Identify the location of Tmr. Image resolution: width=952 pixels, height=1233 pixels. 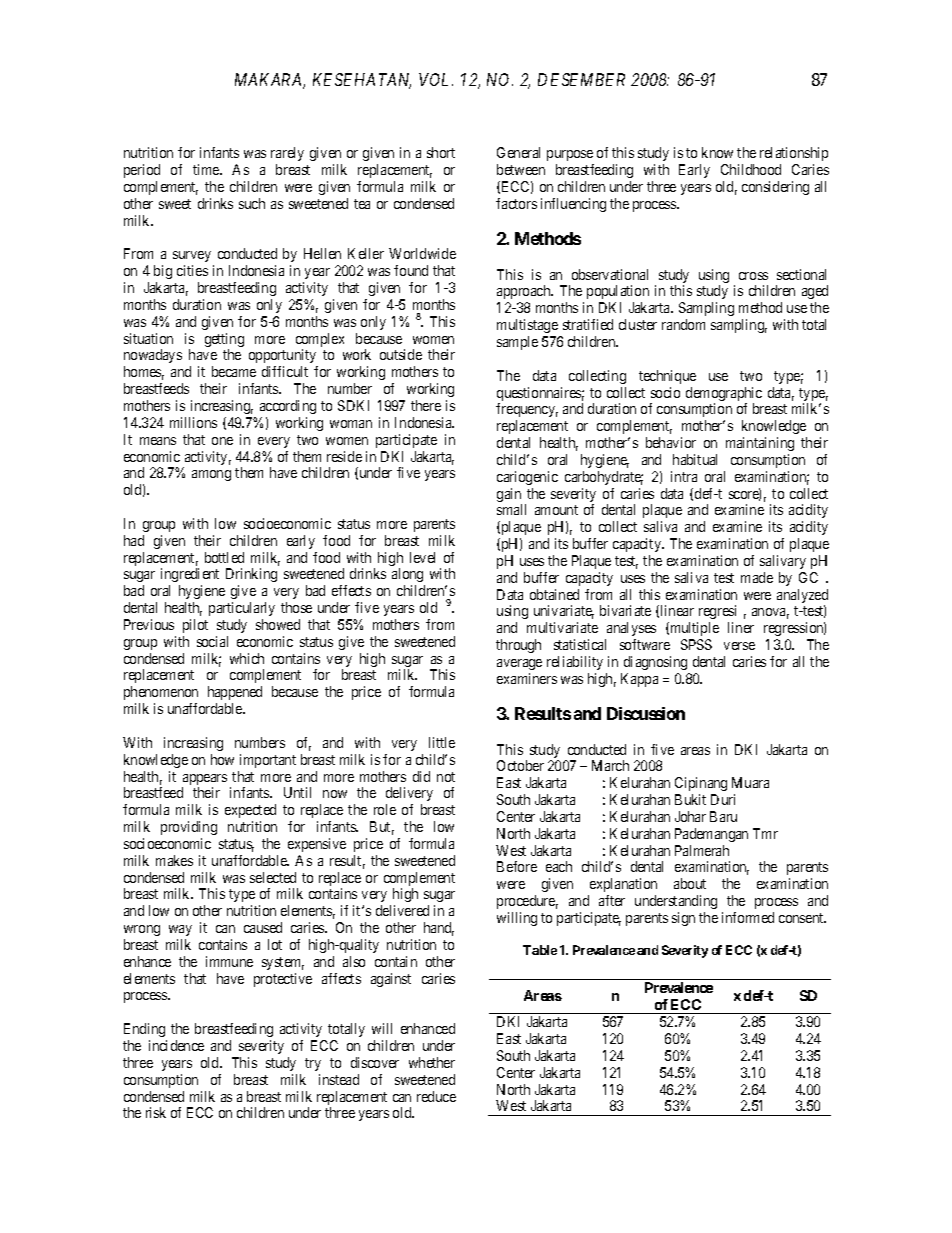
(765, 833).
